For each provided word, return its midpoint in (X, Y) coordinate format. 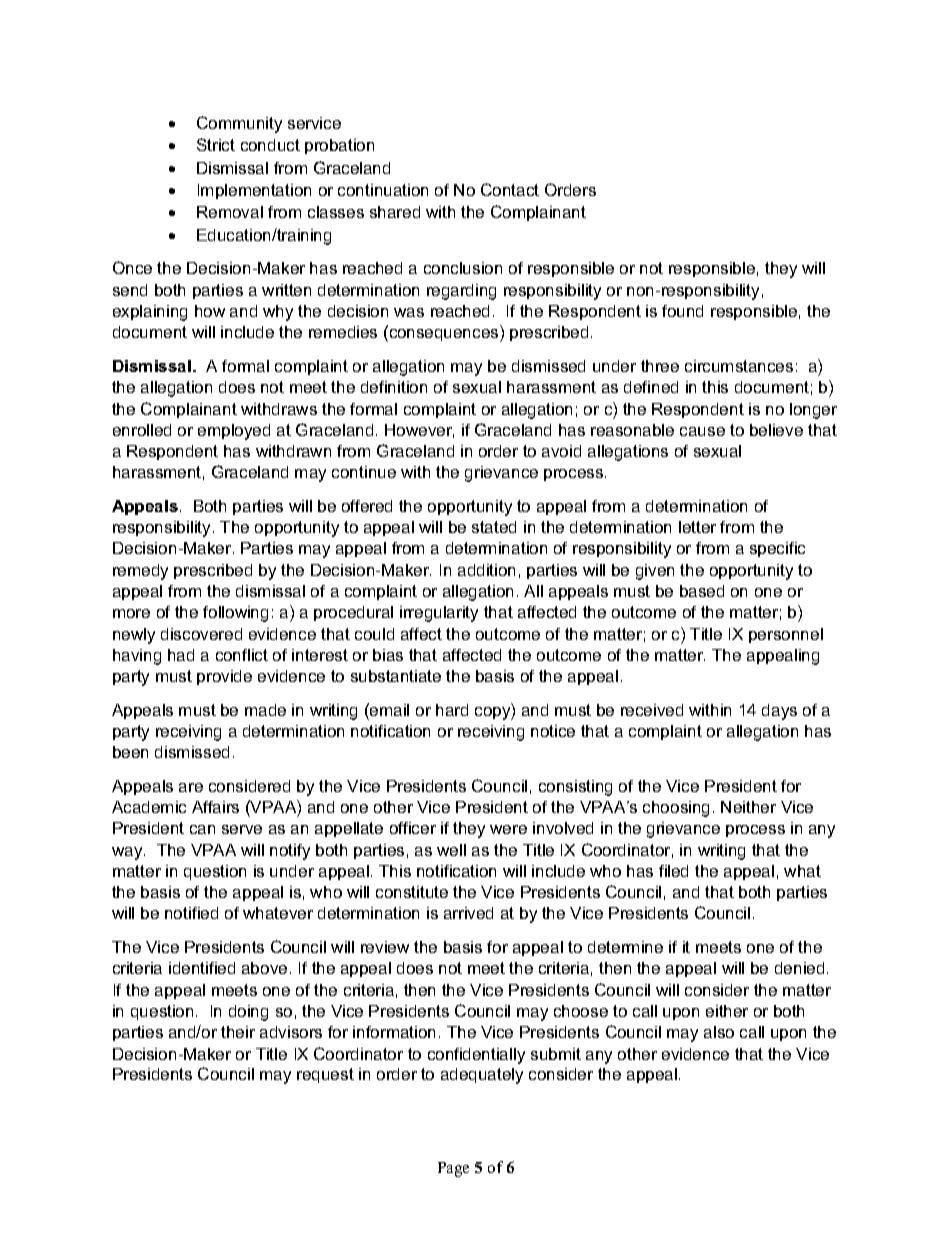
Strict (216, 144)
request (325, 1075)
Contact (510, 189)
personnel (786, 635)
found (682, 311)
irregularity (439, 614)
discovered (201, 634)
